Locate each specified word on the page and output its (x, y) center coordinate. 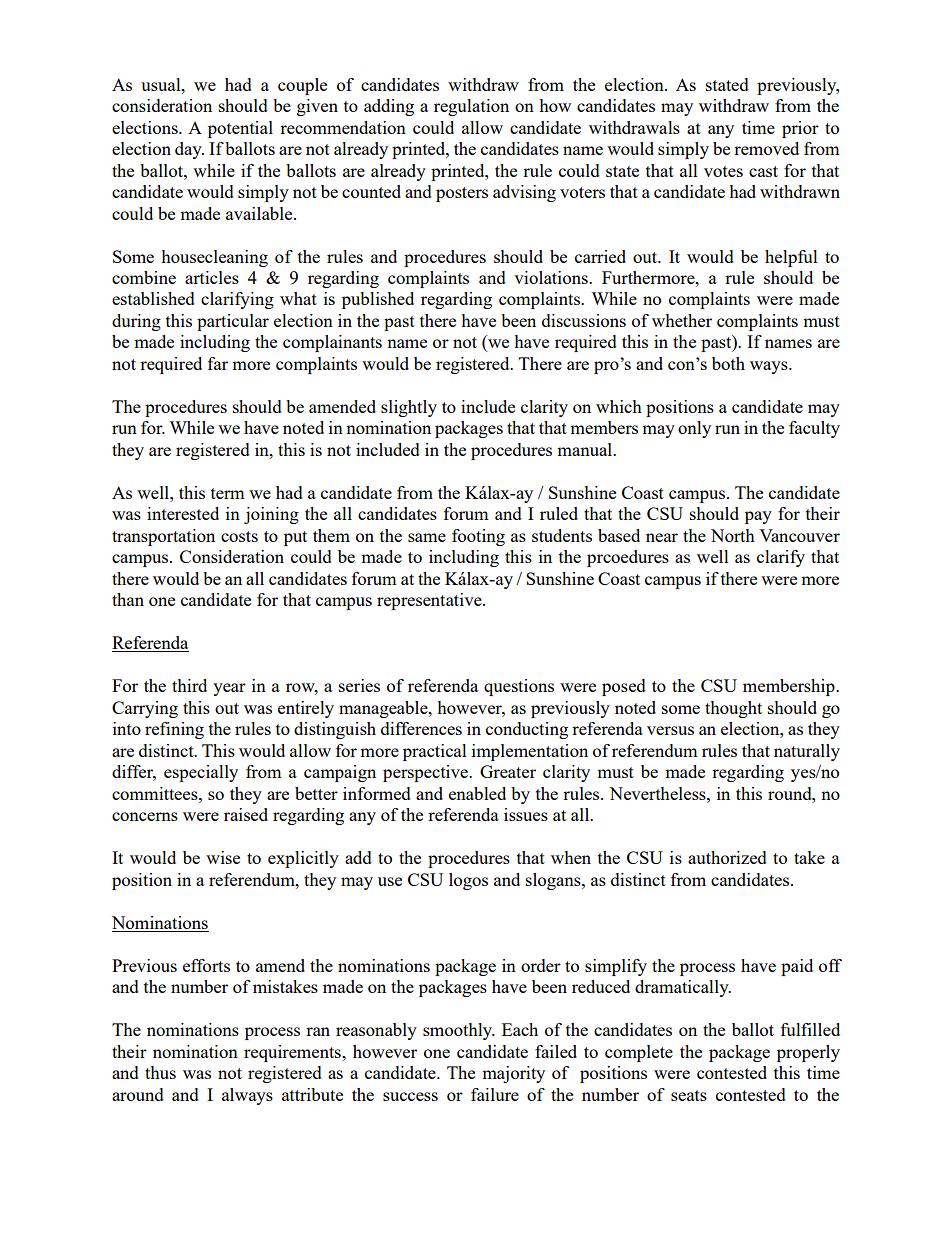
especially (201, 773)
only (694, 429)
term (228, 493)
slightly (409, 408)
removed (766, 148)
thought (733, 709)
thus (160, 1072)
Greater (508, 771)
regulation (471, 107)
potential (240, 129)
